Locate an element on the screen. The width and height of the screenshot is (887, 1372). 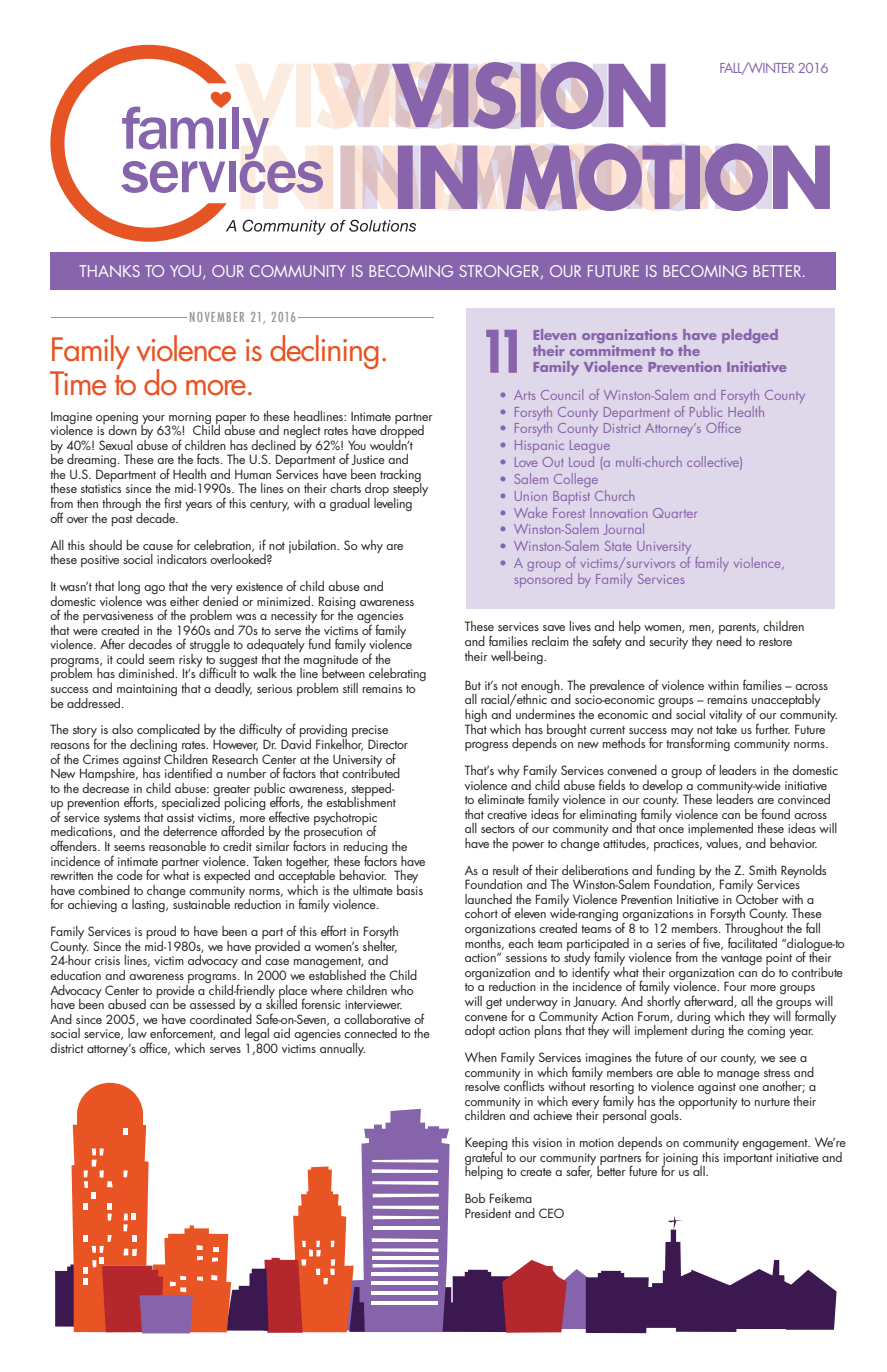
enforcement is located at coordinates (183, 1033).
